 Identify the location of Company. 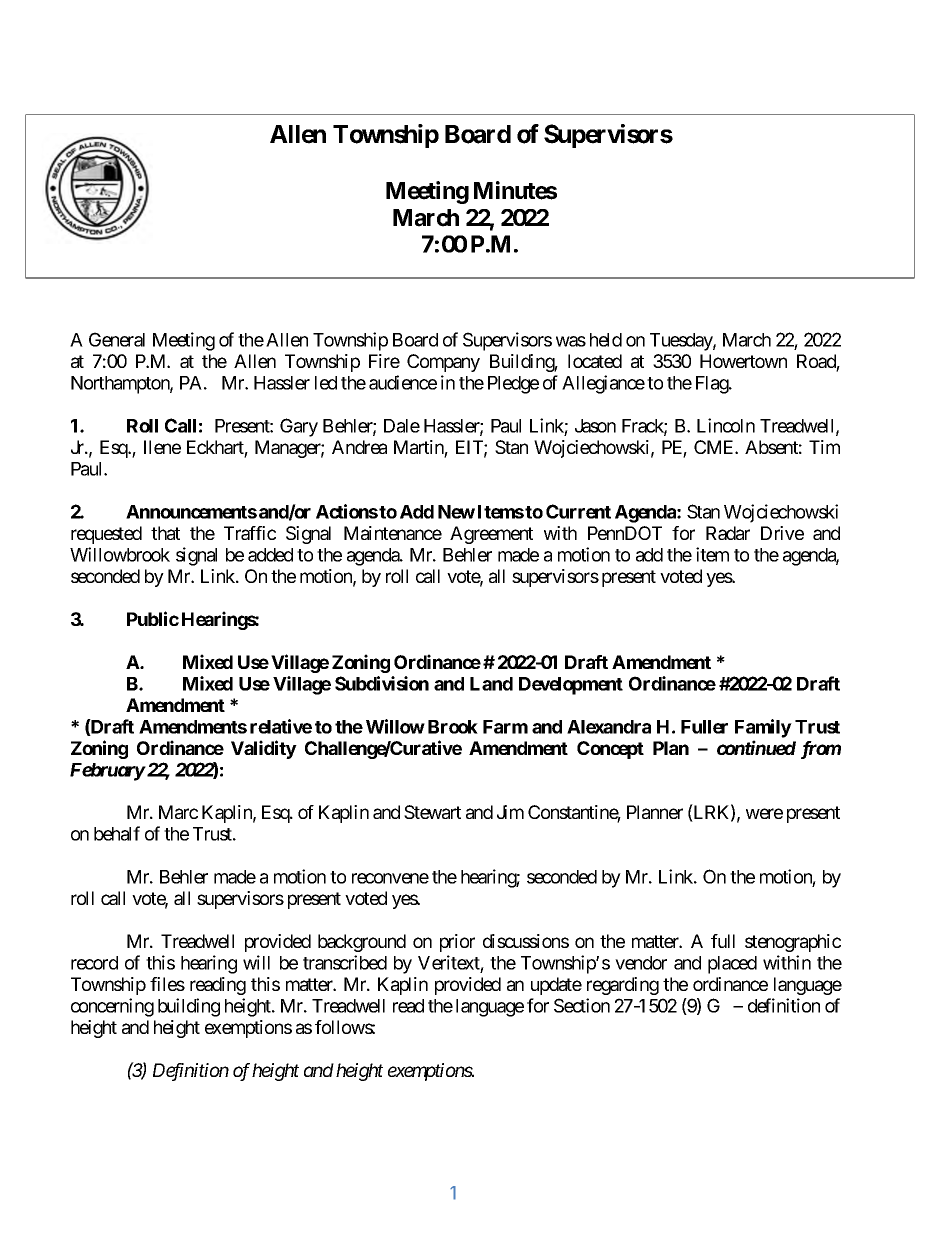
(443, 363).
